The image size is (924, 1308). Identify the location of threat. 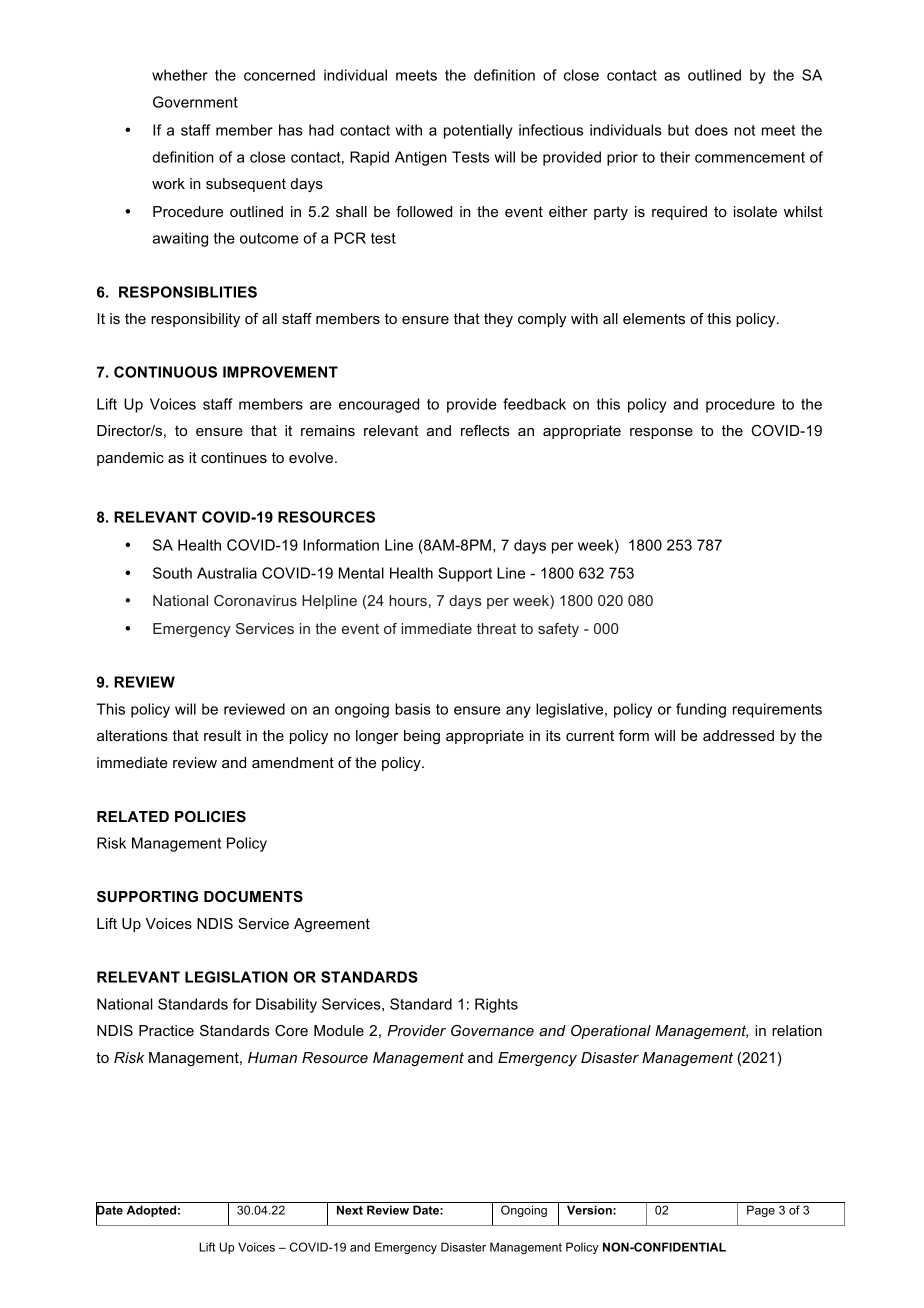
(496, 628).
